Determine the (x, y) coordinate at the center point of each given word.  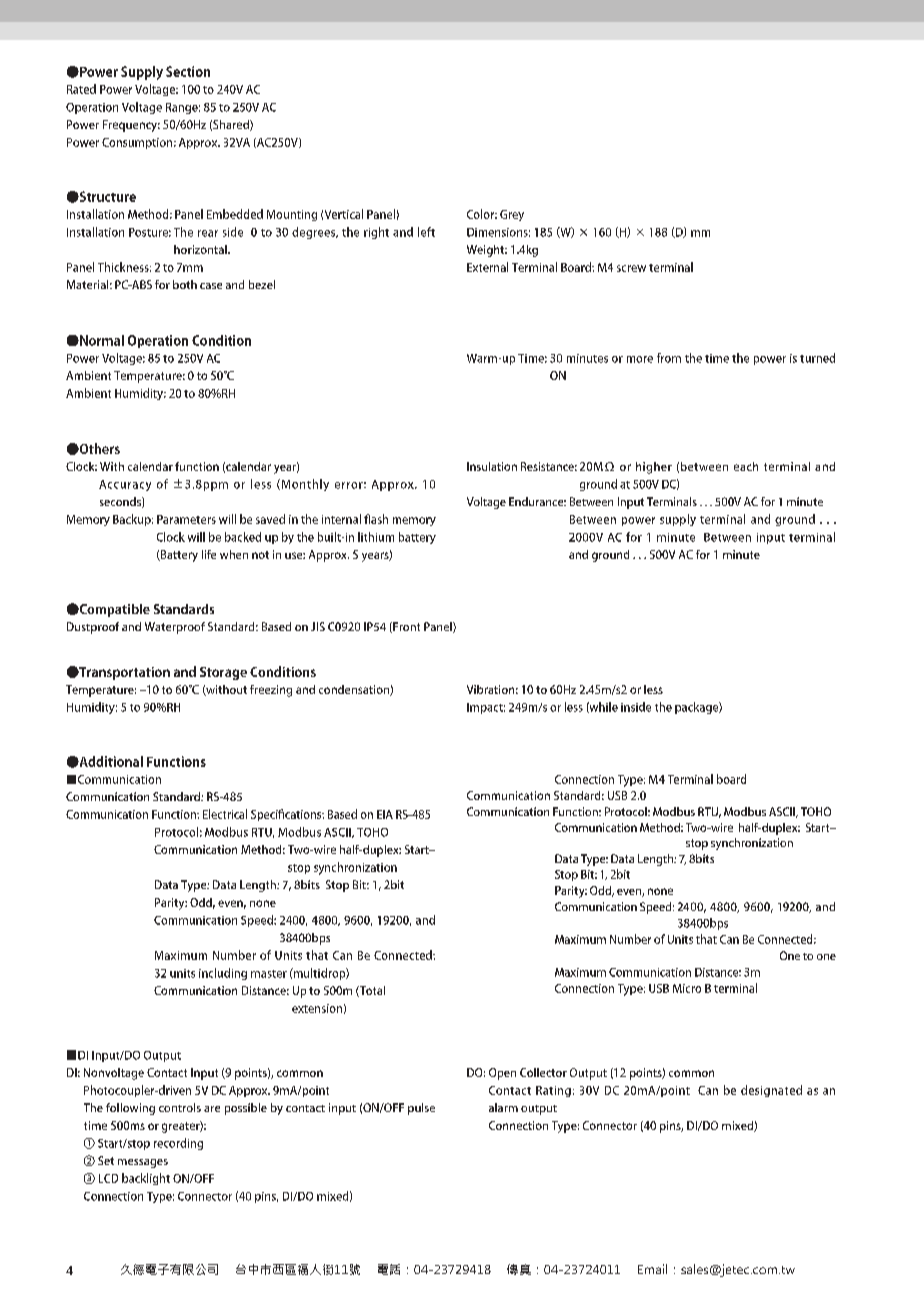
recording (178, 1144)
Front (405, 627)
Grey (512, 215)
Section (188, 71)
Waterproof (175, 628)
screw (631, 268)
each (746, 466)
